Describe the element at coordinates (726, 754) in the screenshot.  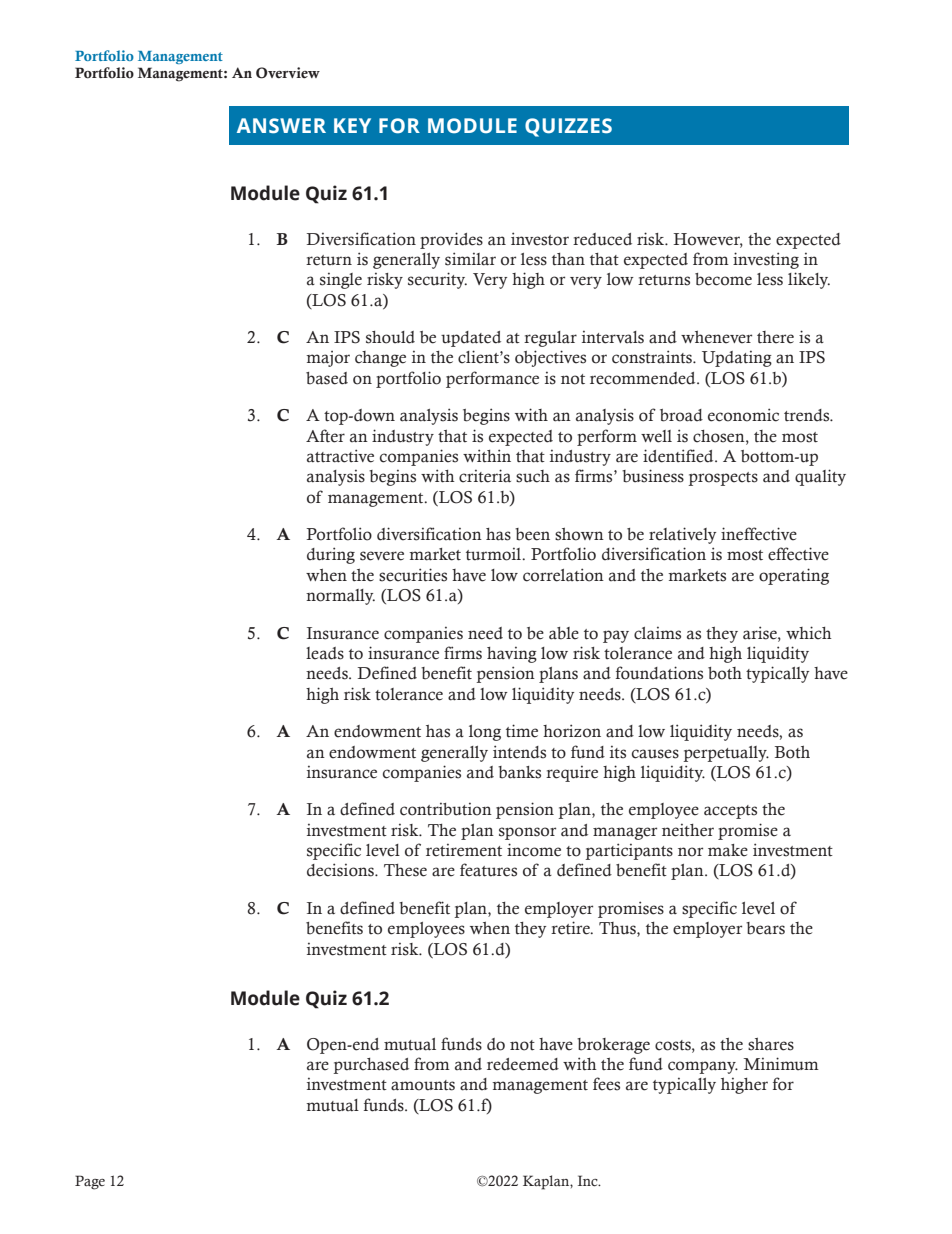
I see `perpetually` at that location.
